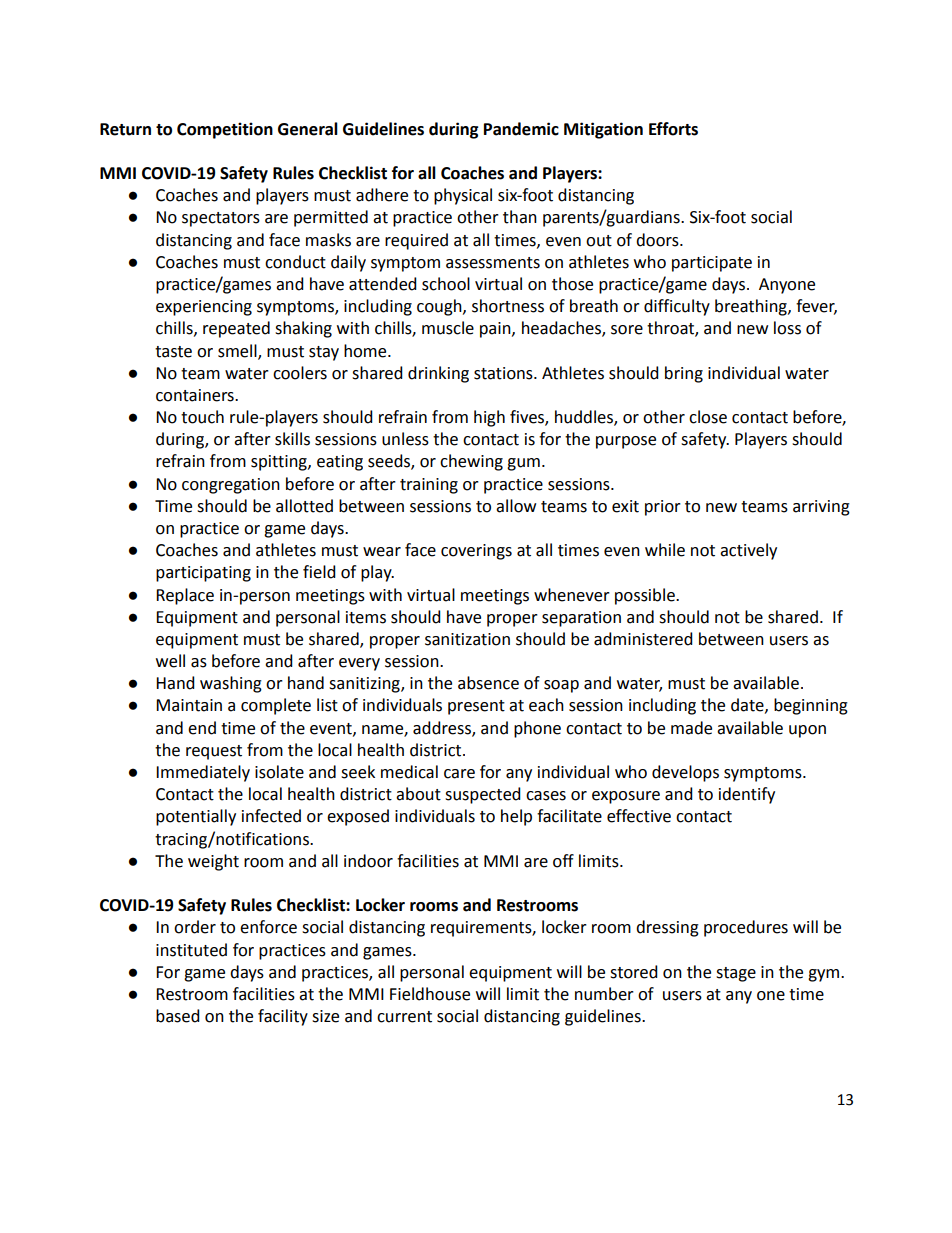 Image resolution: width=952 pixels, height=1233 pixels. I want to click on participating, so click(203, 574).
